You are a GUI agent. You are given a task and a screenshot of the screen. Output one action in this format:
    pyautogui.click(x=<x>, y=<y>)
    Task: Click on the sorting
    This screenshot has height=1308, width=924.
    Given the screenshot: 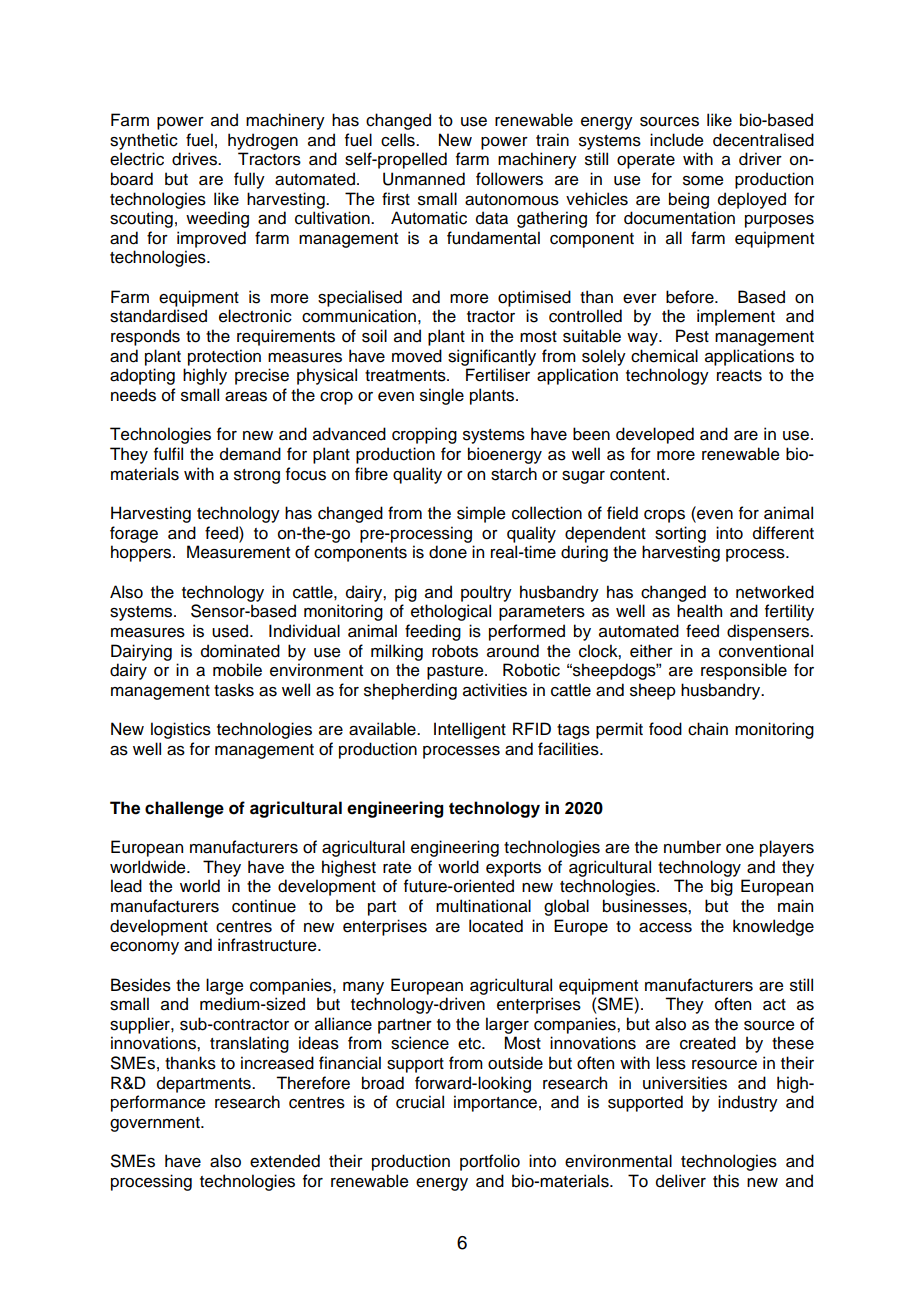 What is the action you would take?
    pyautogui.click(x=680, y=534)
